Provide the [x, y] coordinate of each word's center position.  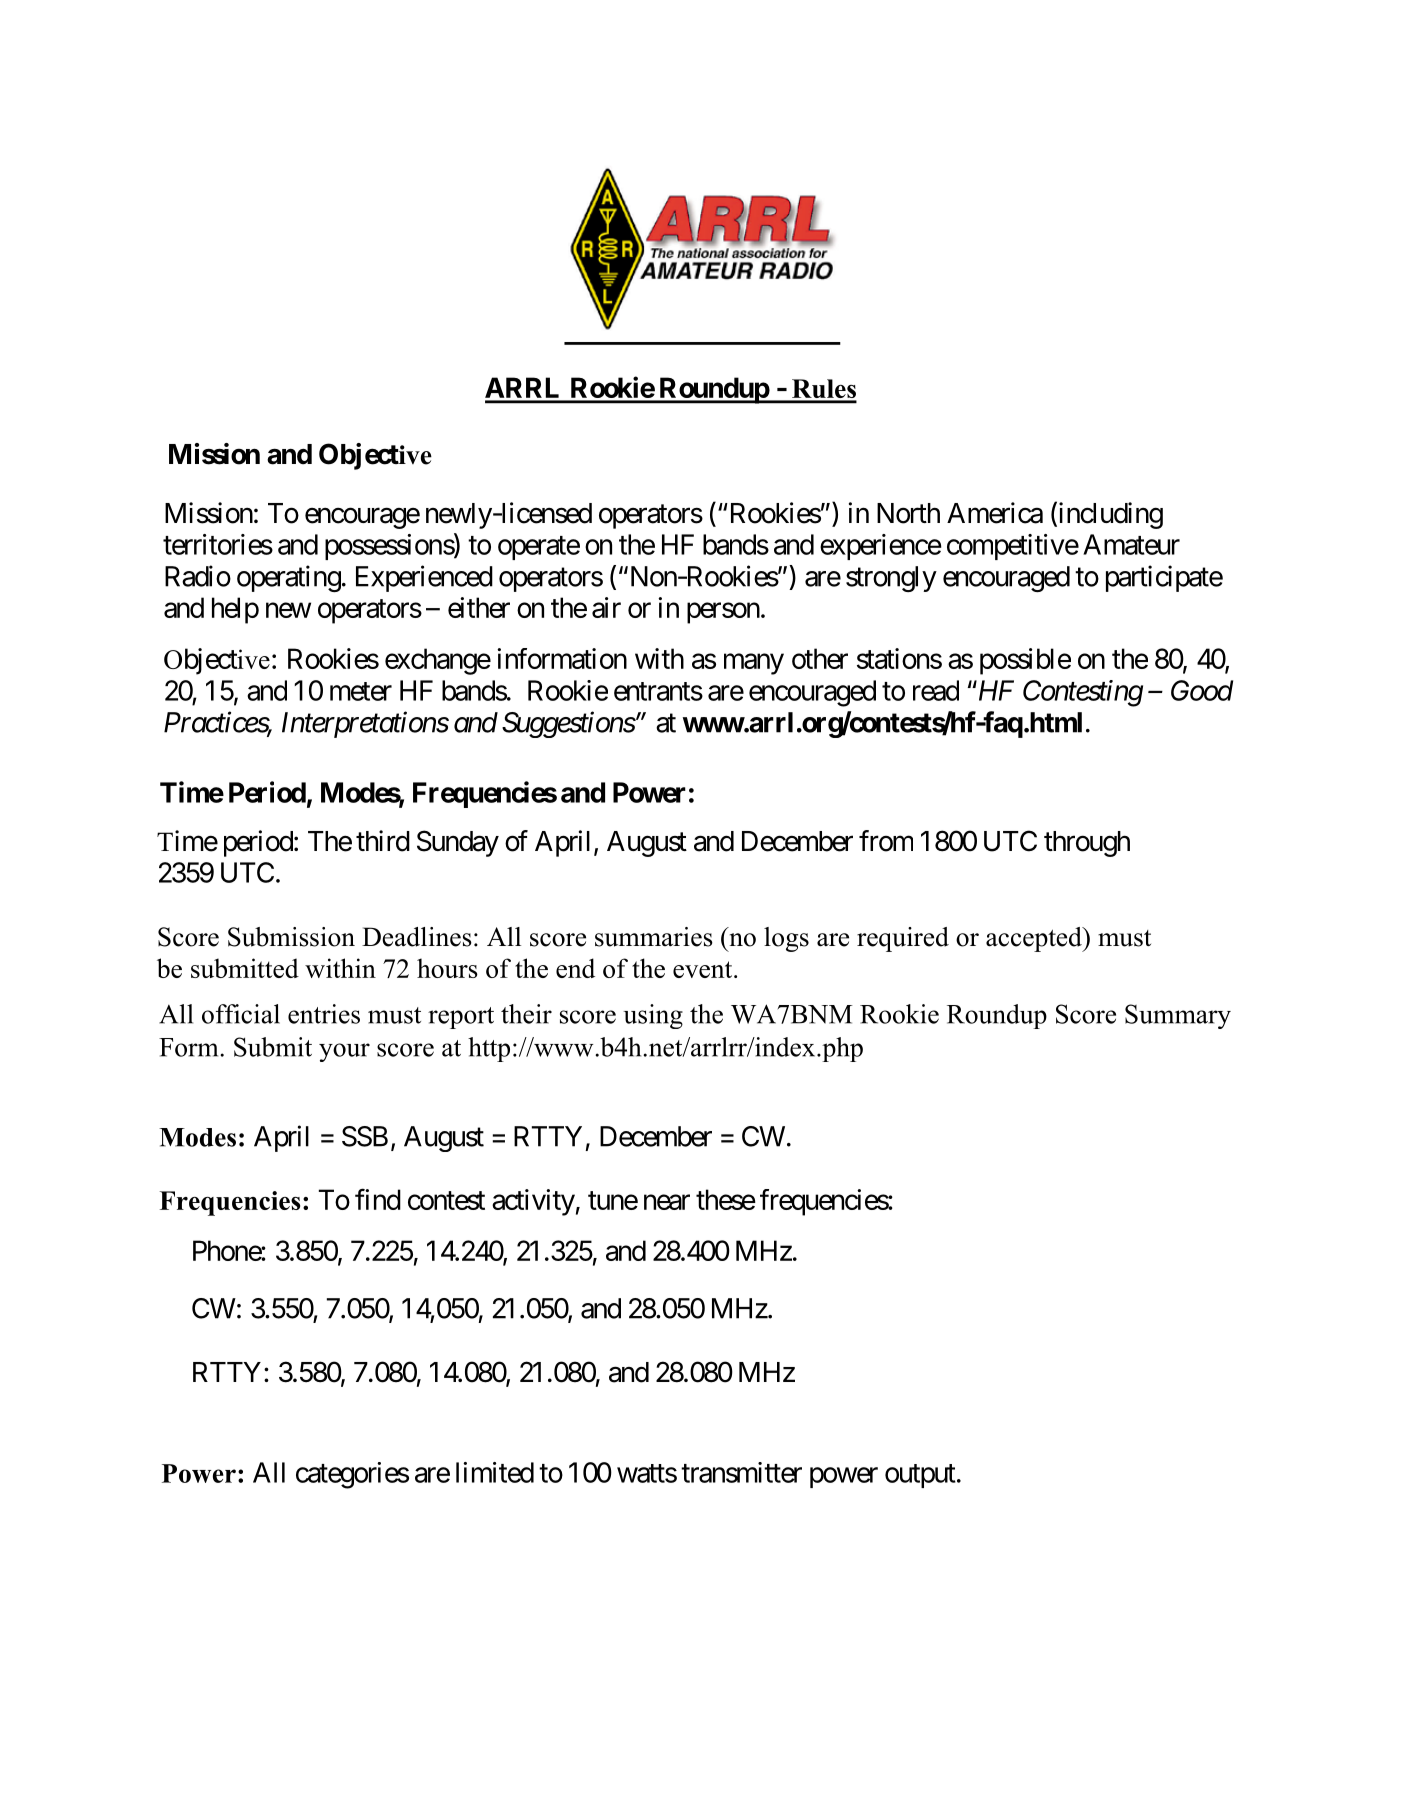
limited [495, 1472]
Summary [1178, 1016]
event [704, 969]
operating [289, 578]
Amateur [1131, 544]
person [723, 613]
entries [324, 1014]
